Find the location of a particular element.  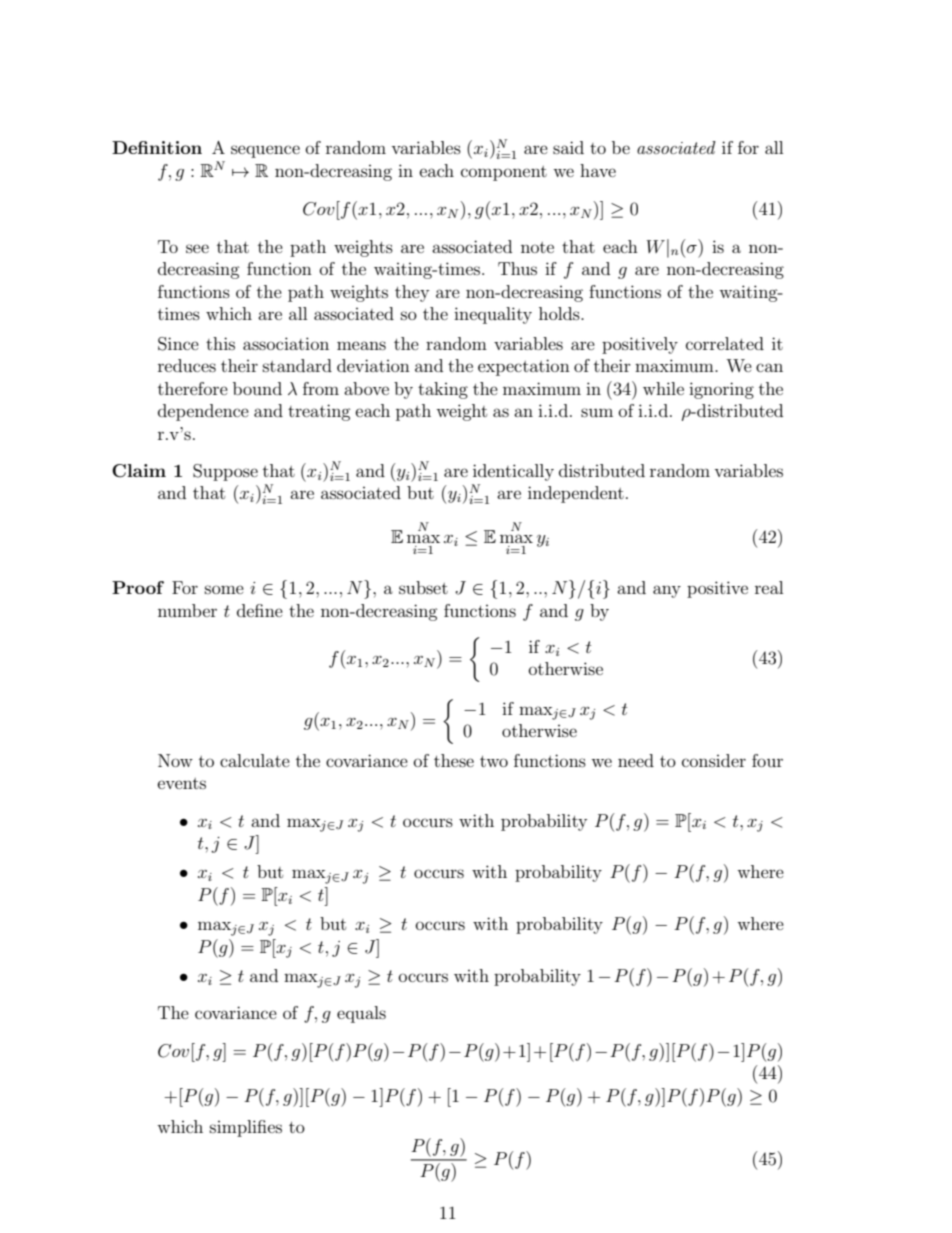

have is located at coordinates (598, 170).
